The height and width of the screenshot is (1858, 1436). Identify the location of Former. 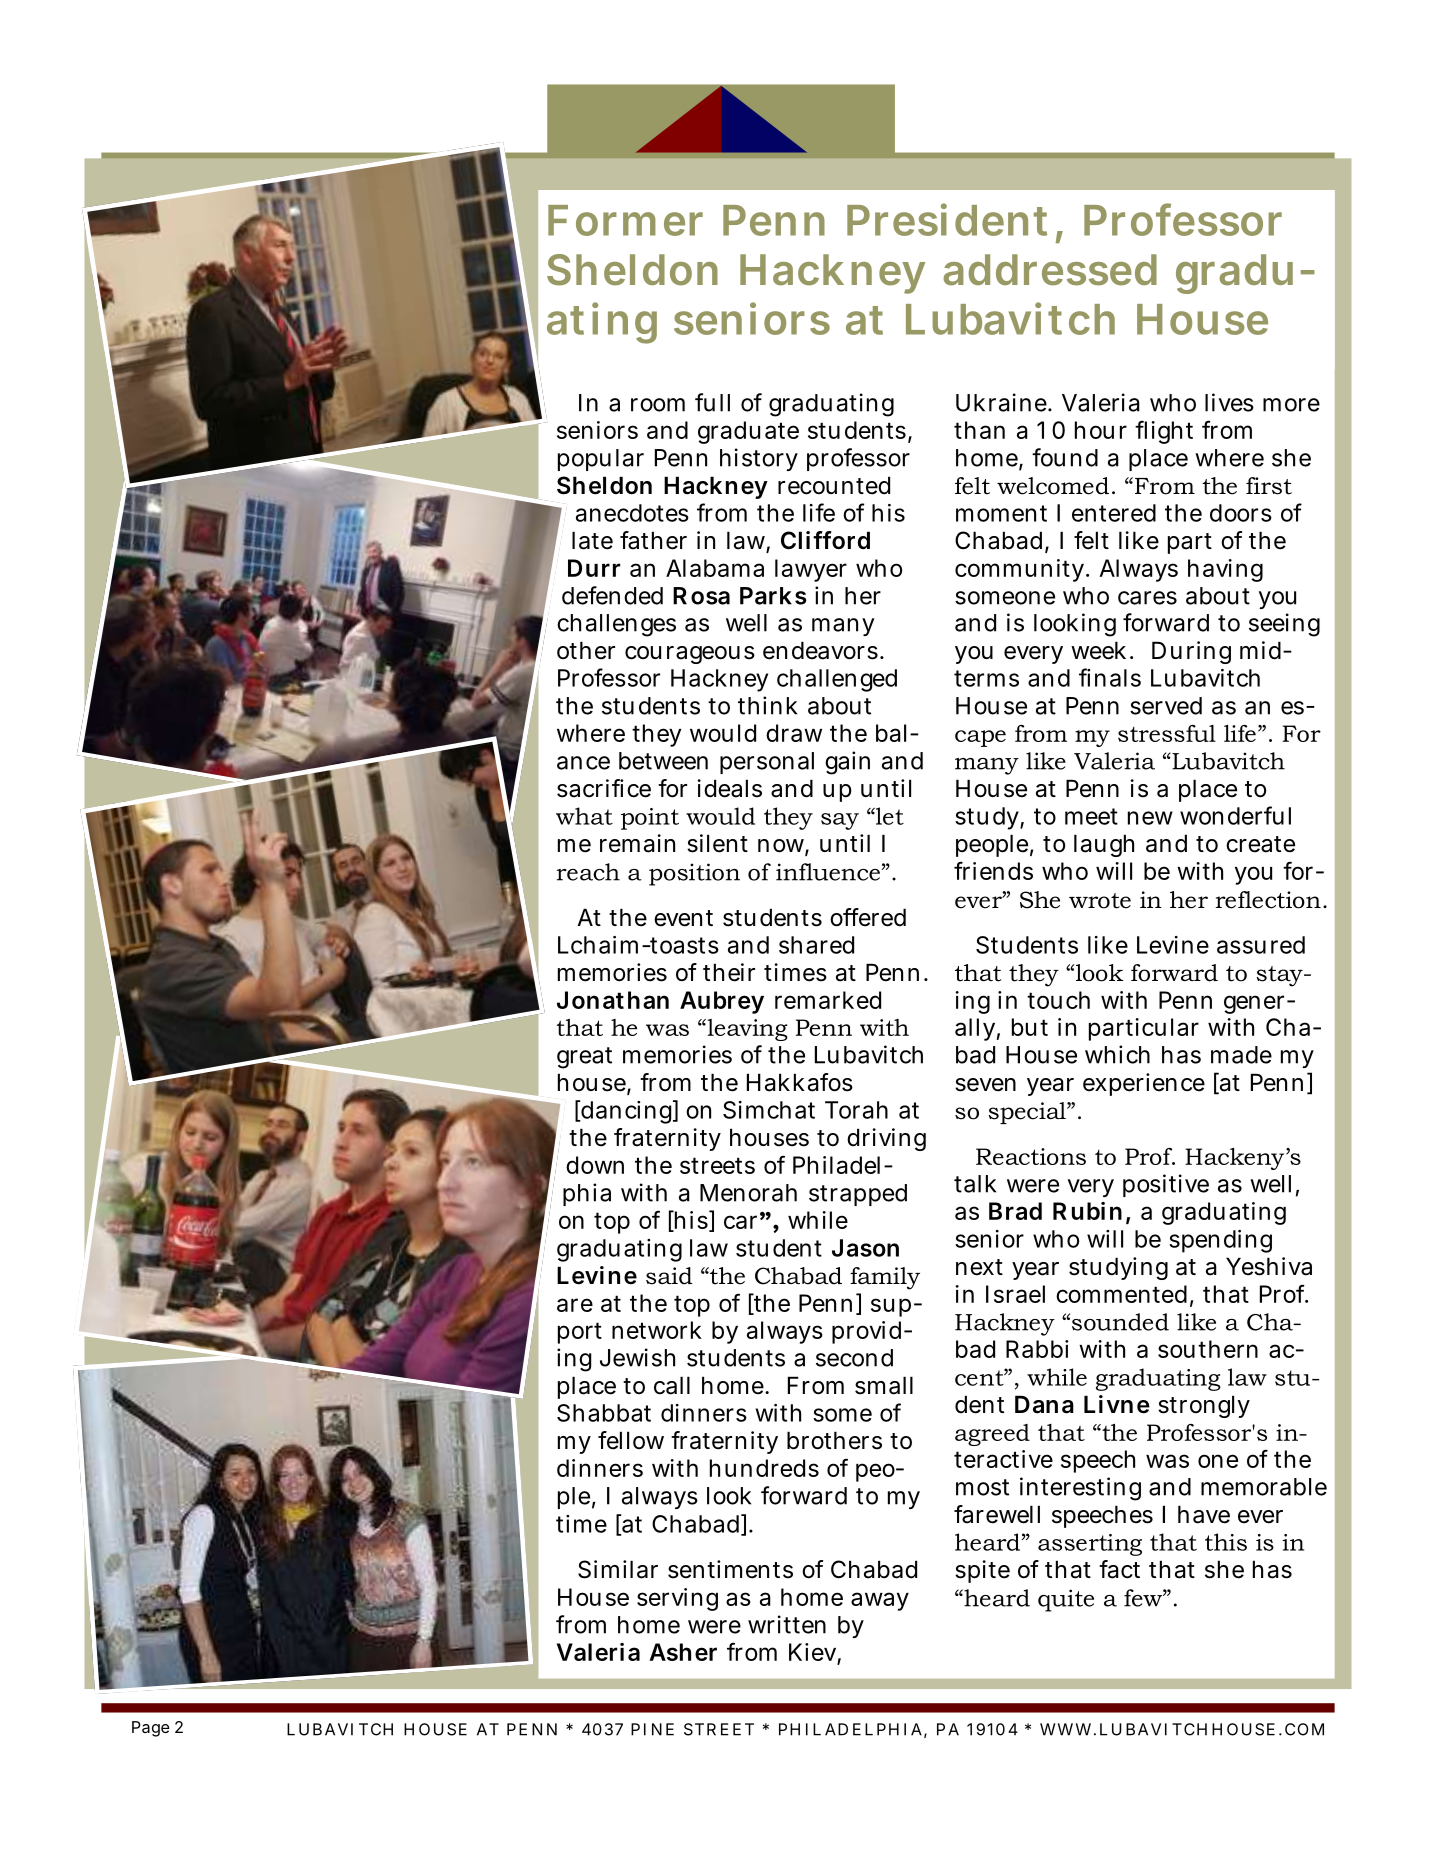
(625, 220).
